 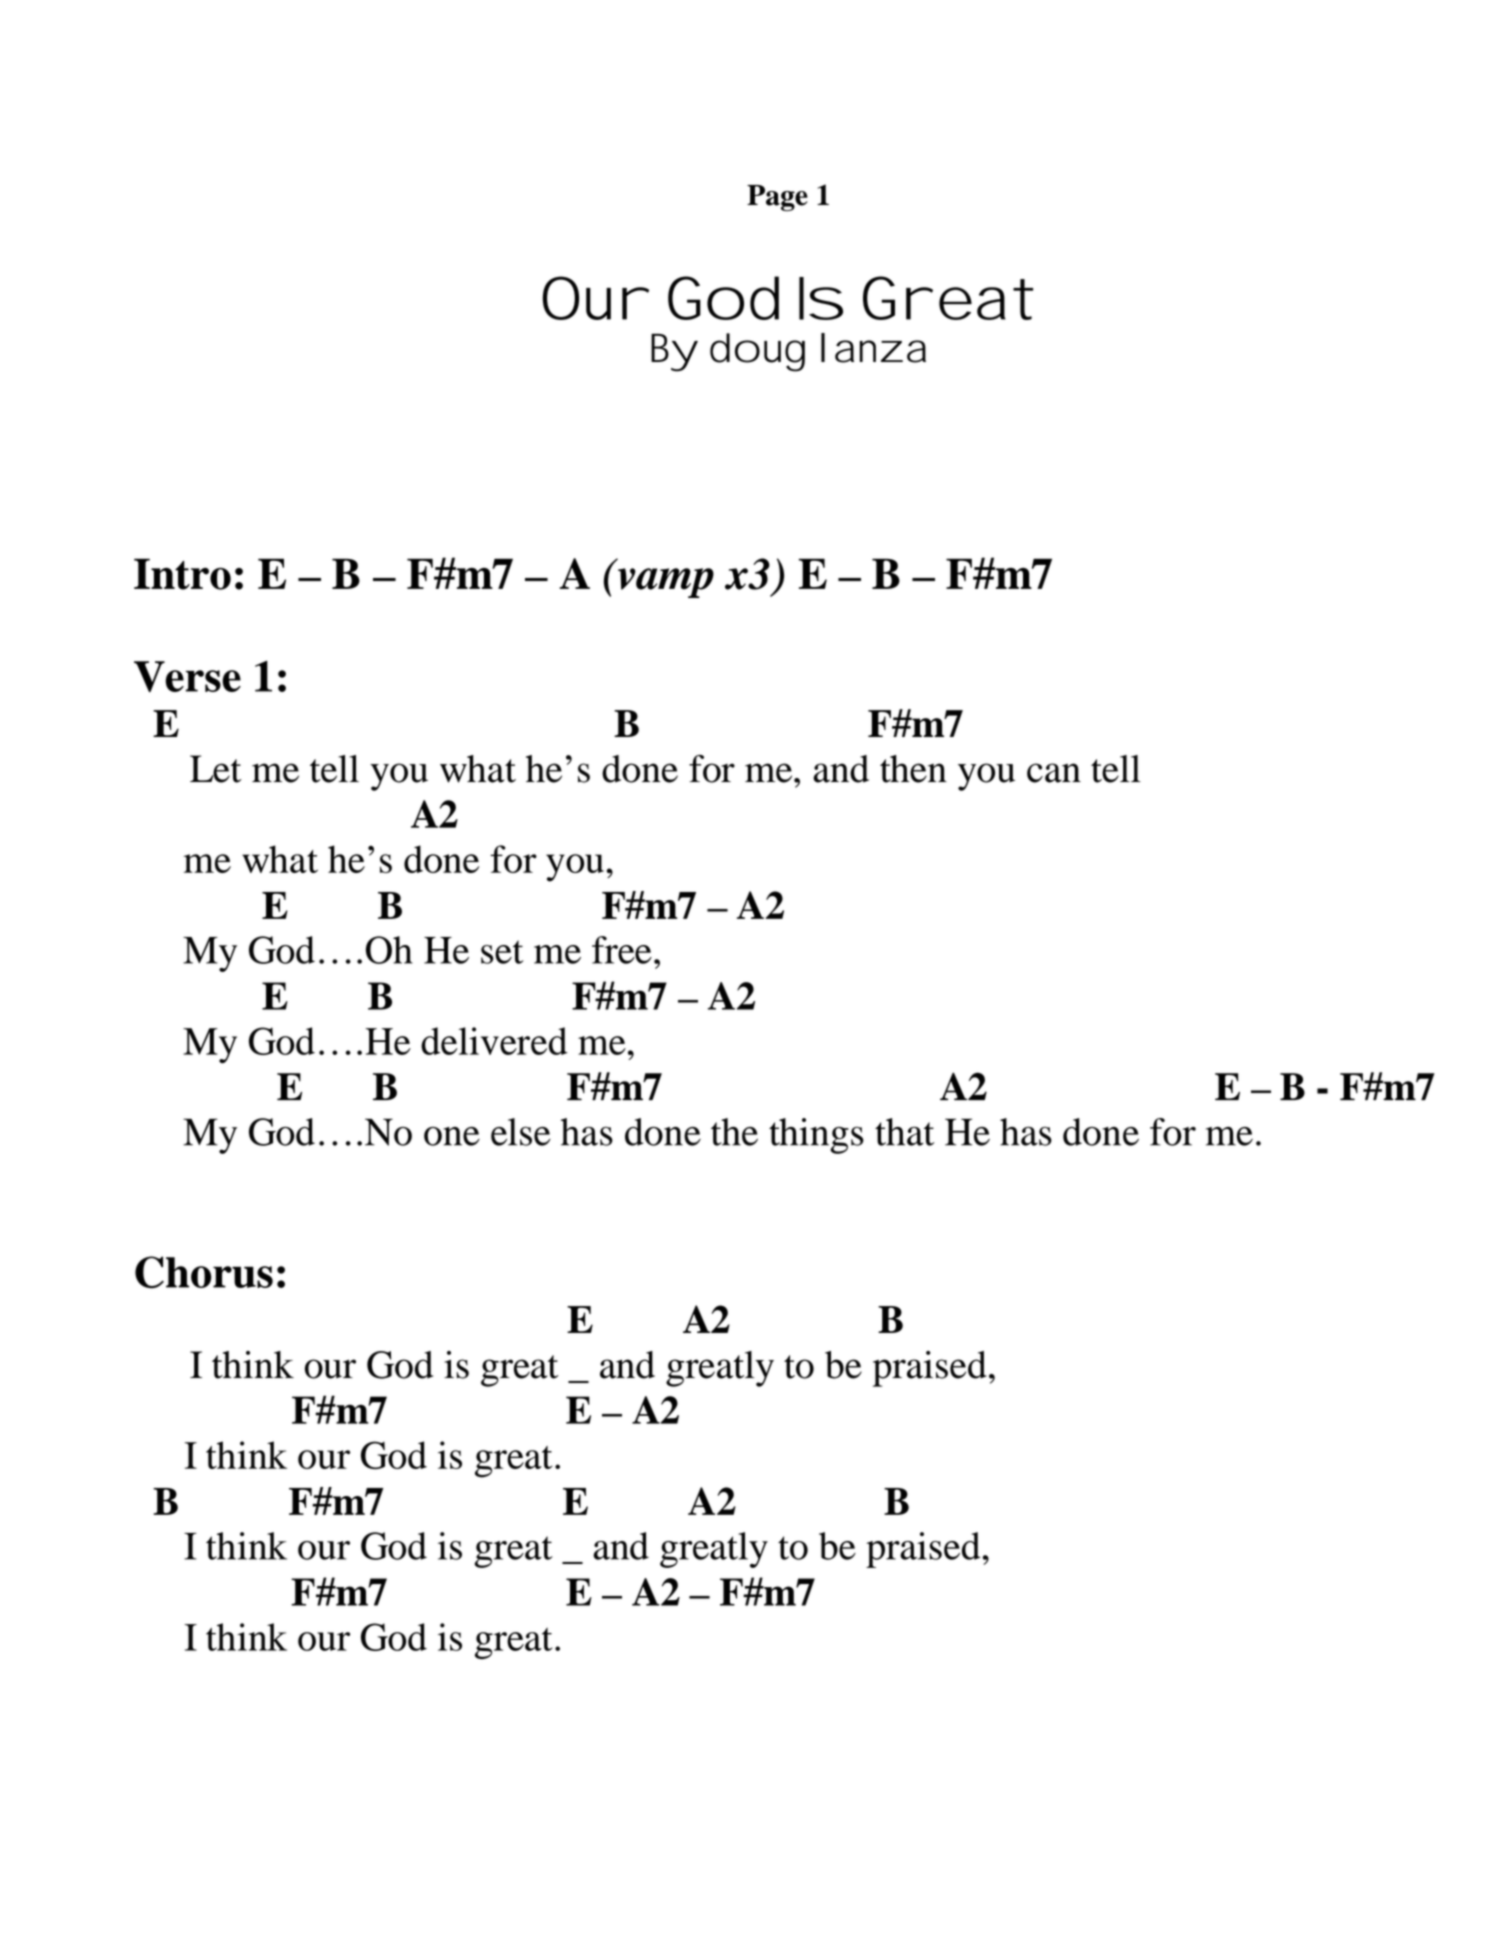 I want to click on Let, so click(x=216, y=769).
